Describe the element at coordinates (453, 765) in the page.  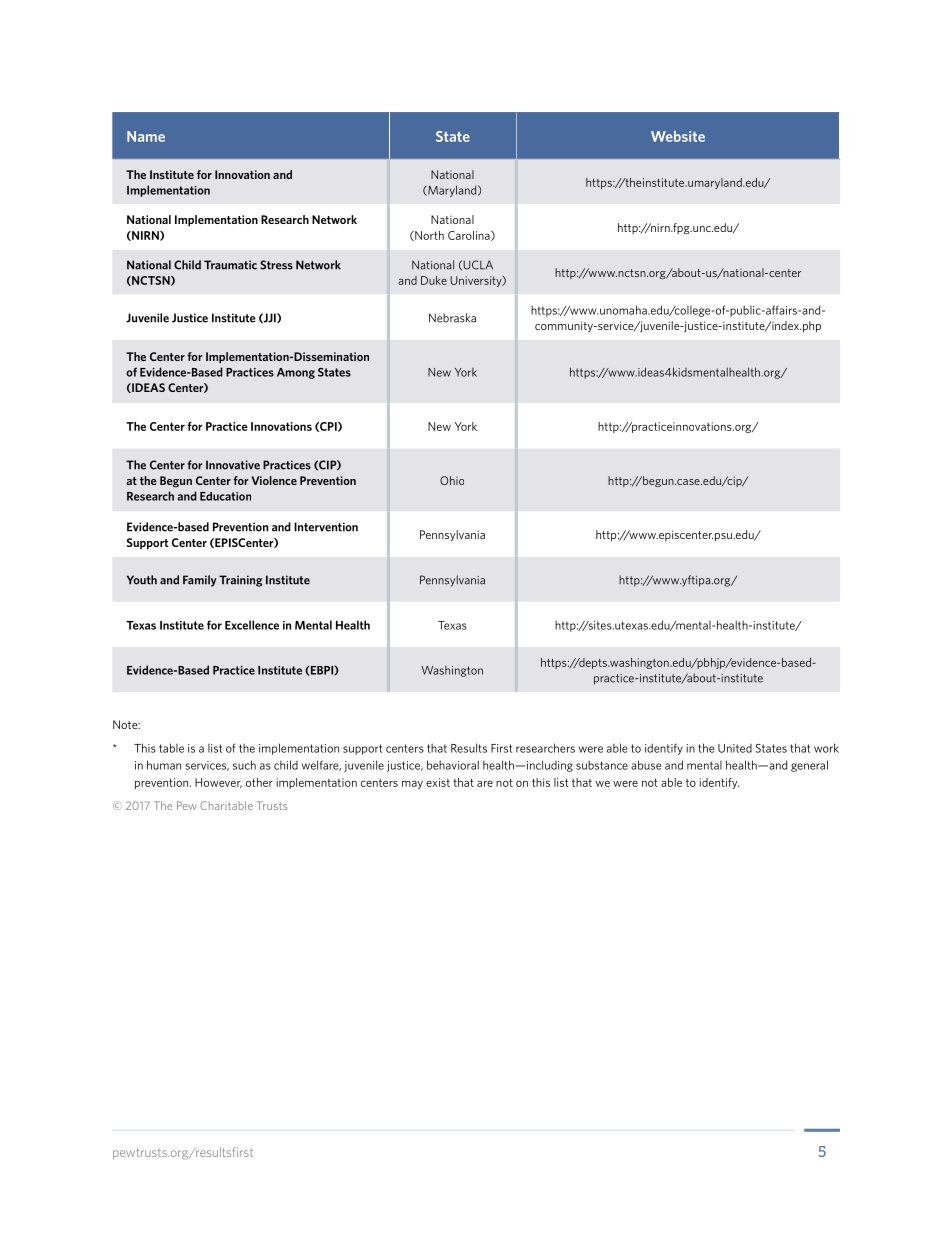
I see `behavioral` at that location.
